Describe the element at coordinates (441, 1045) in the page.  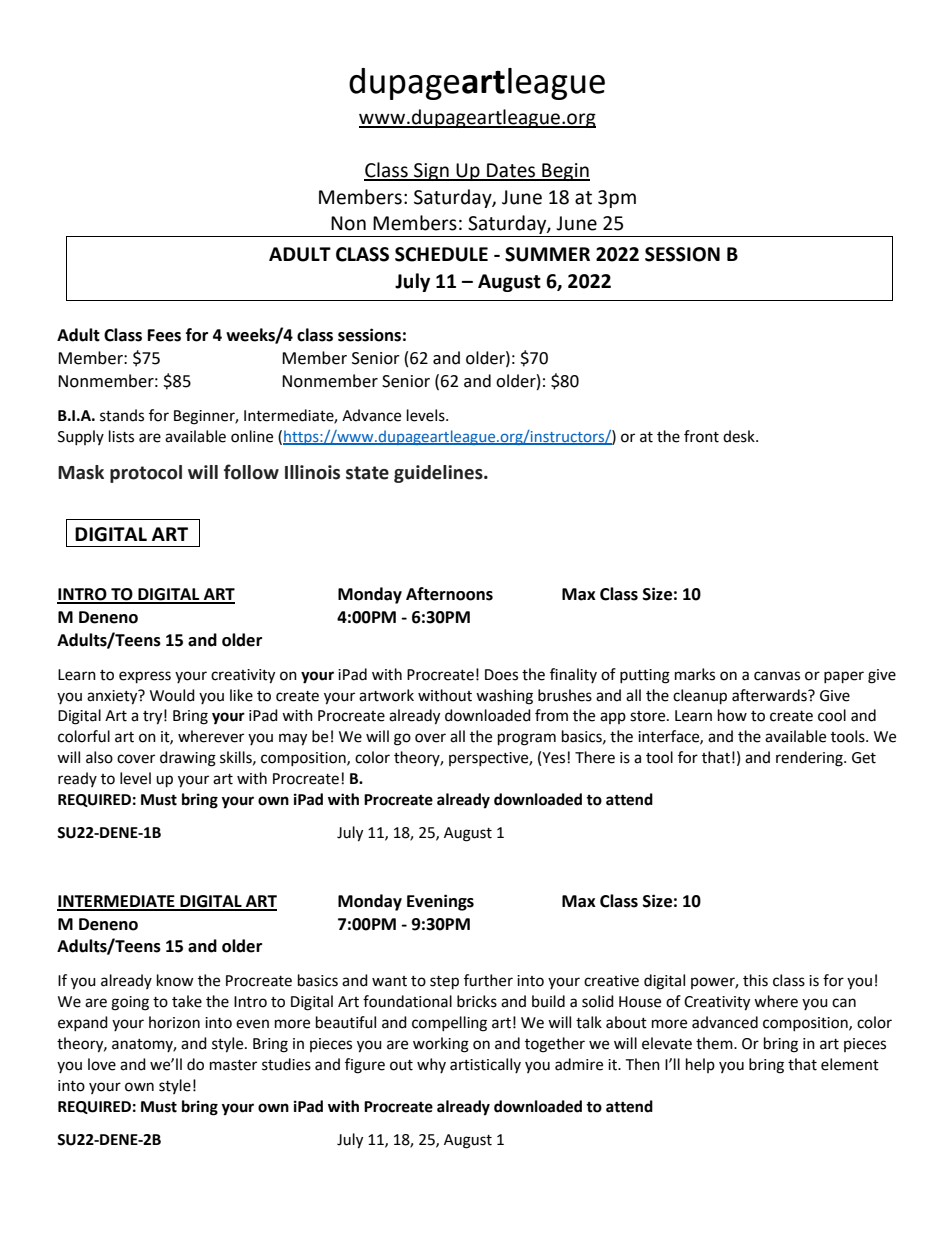
I see `working` at that location.
